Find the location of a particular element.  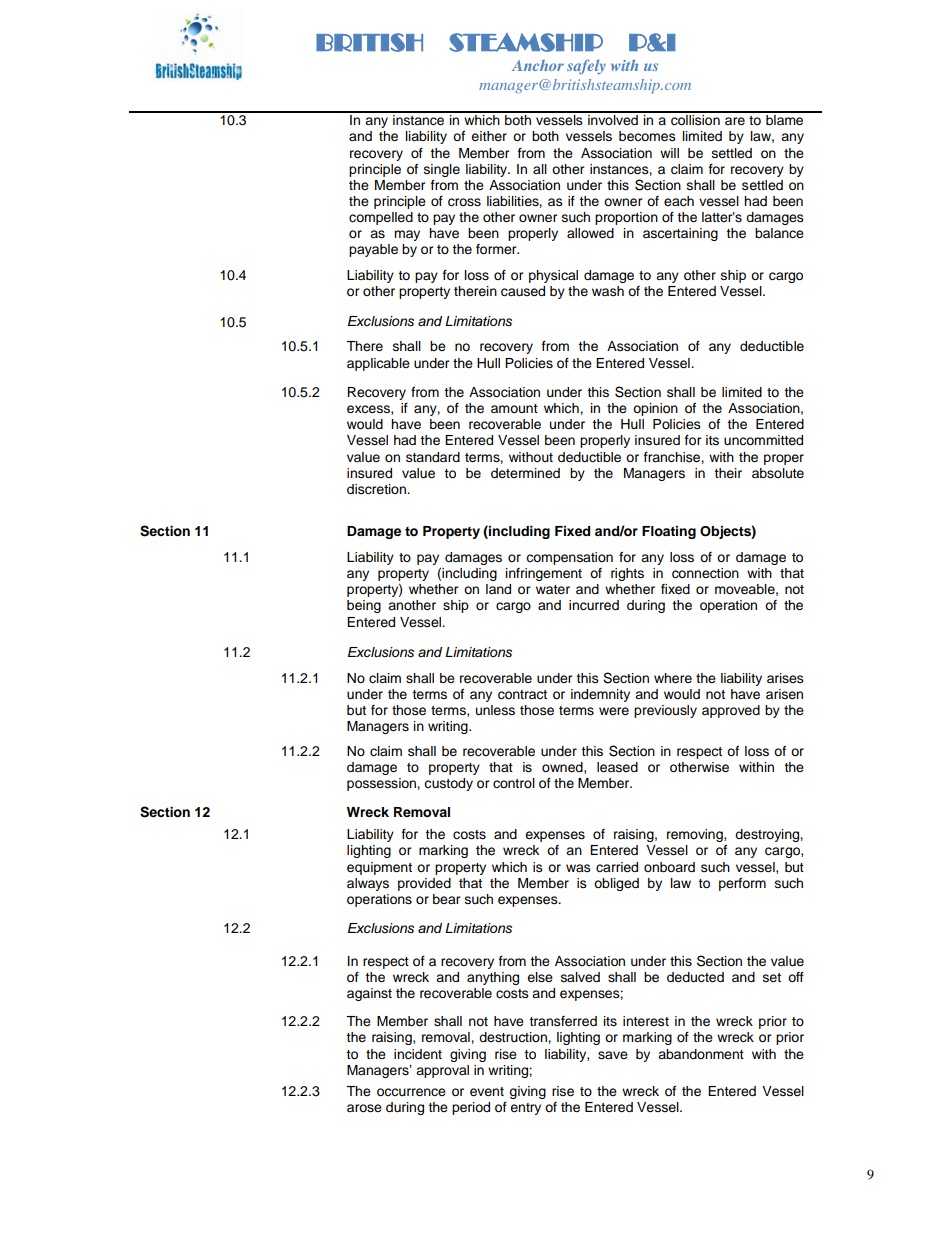

connection is located at coordinates (705, 573).
